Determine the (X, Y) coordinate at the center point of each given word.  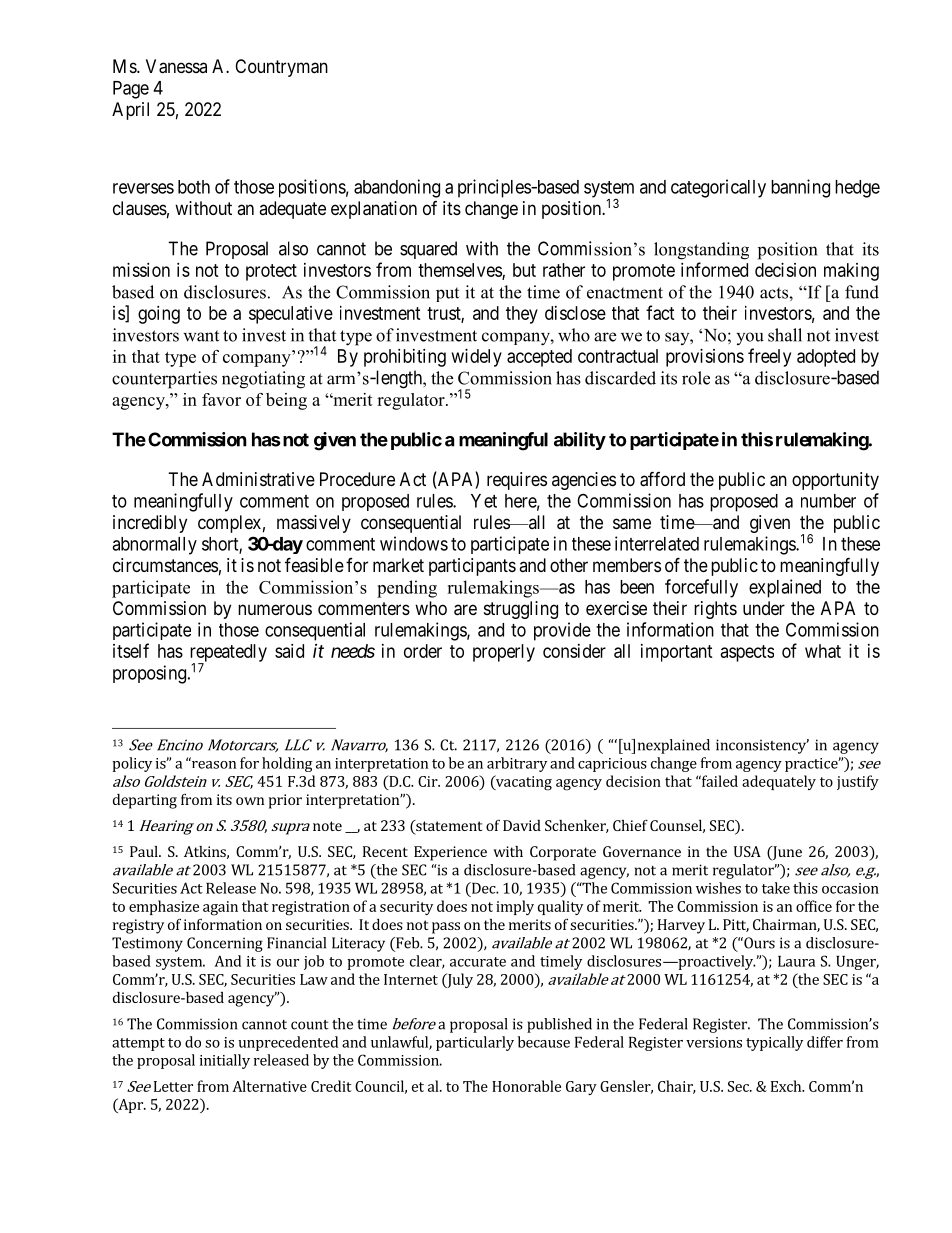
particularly (475, 1043)
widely (477, 358)
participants (472, 567)
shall (785, 335)
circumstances (165, 565)
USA (747, 851)
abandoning (397, 188)
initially (225, 1061)
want (201, 336)
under (764, 608)
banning (800, 188)
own (250, 801)
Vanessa (176, 66)
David (522, 825)
